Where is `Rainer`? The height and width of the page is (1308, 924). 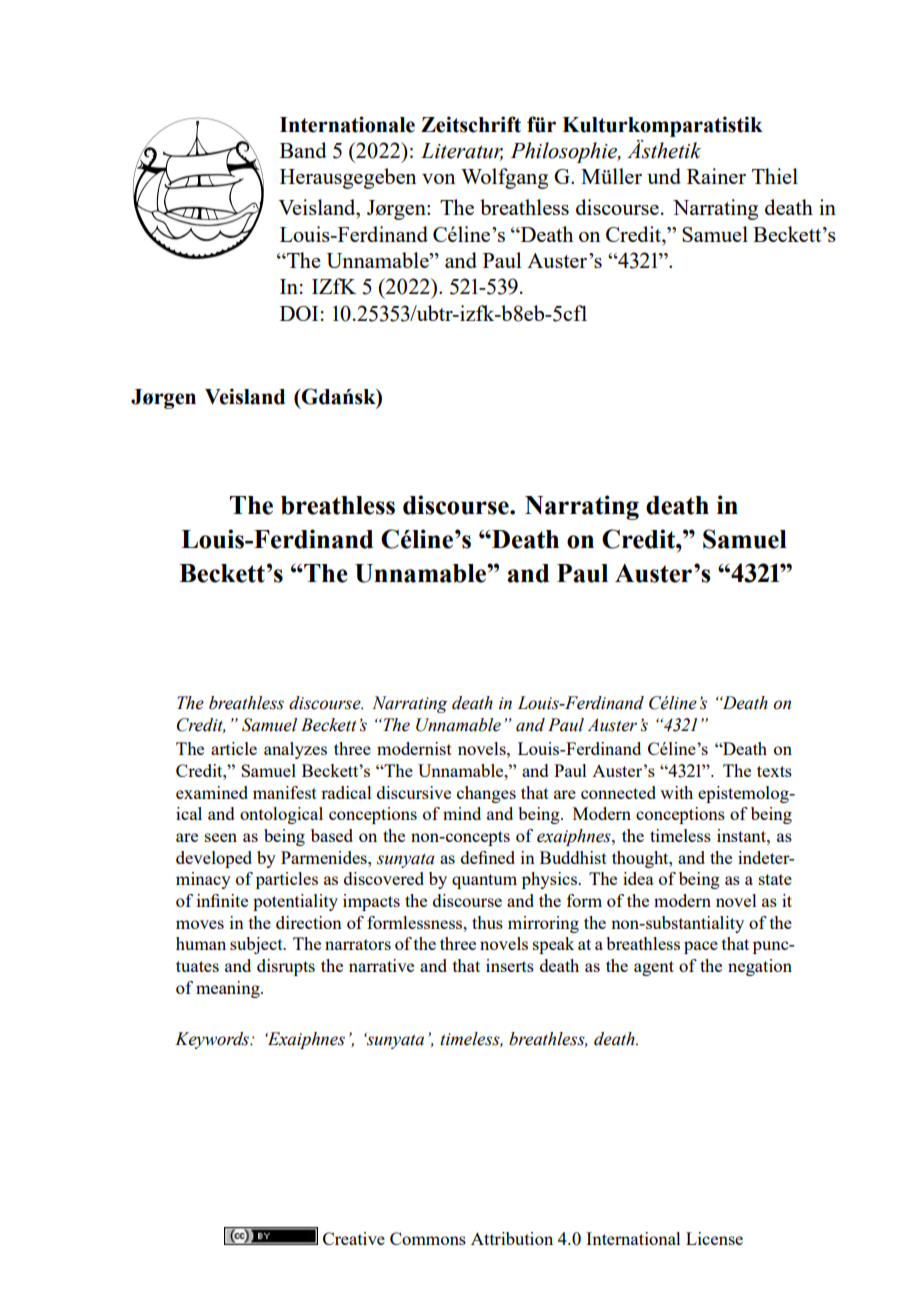 Rainer is located at coordinates (716, 176).
